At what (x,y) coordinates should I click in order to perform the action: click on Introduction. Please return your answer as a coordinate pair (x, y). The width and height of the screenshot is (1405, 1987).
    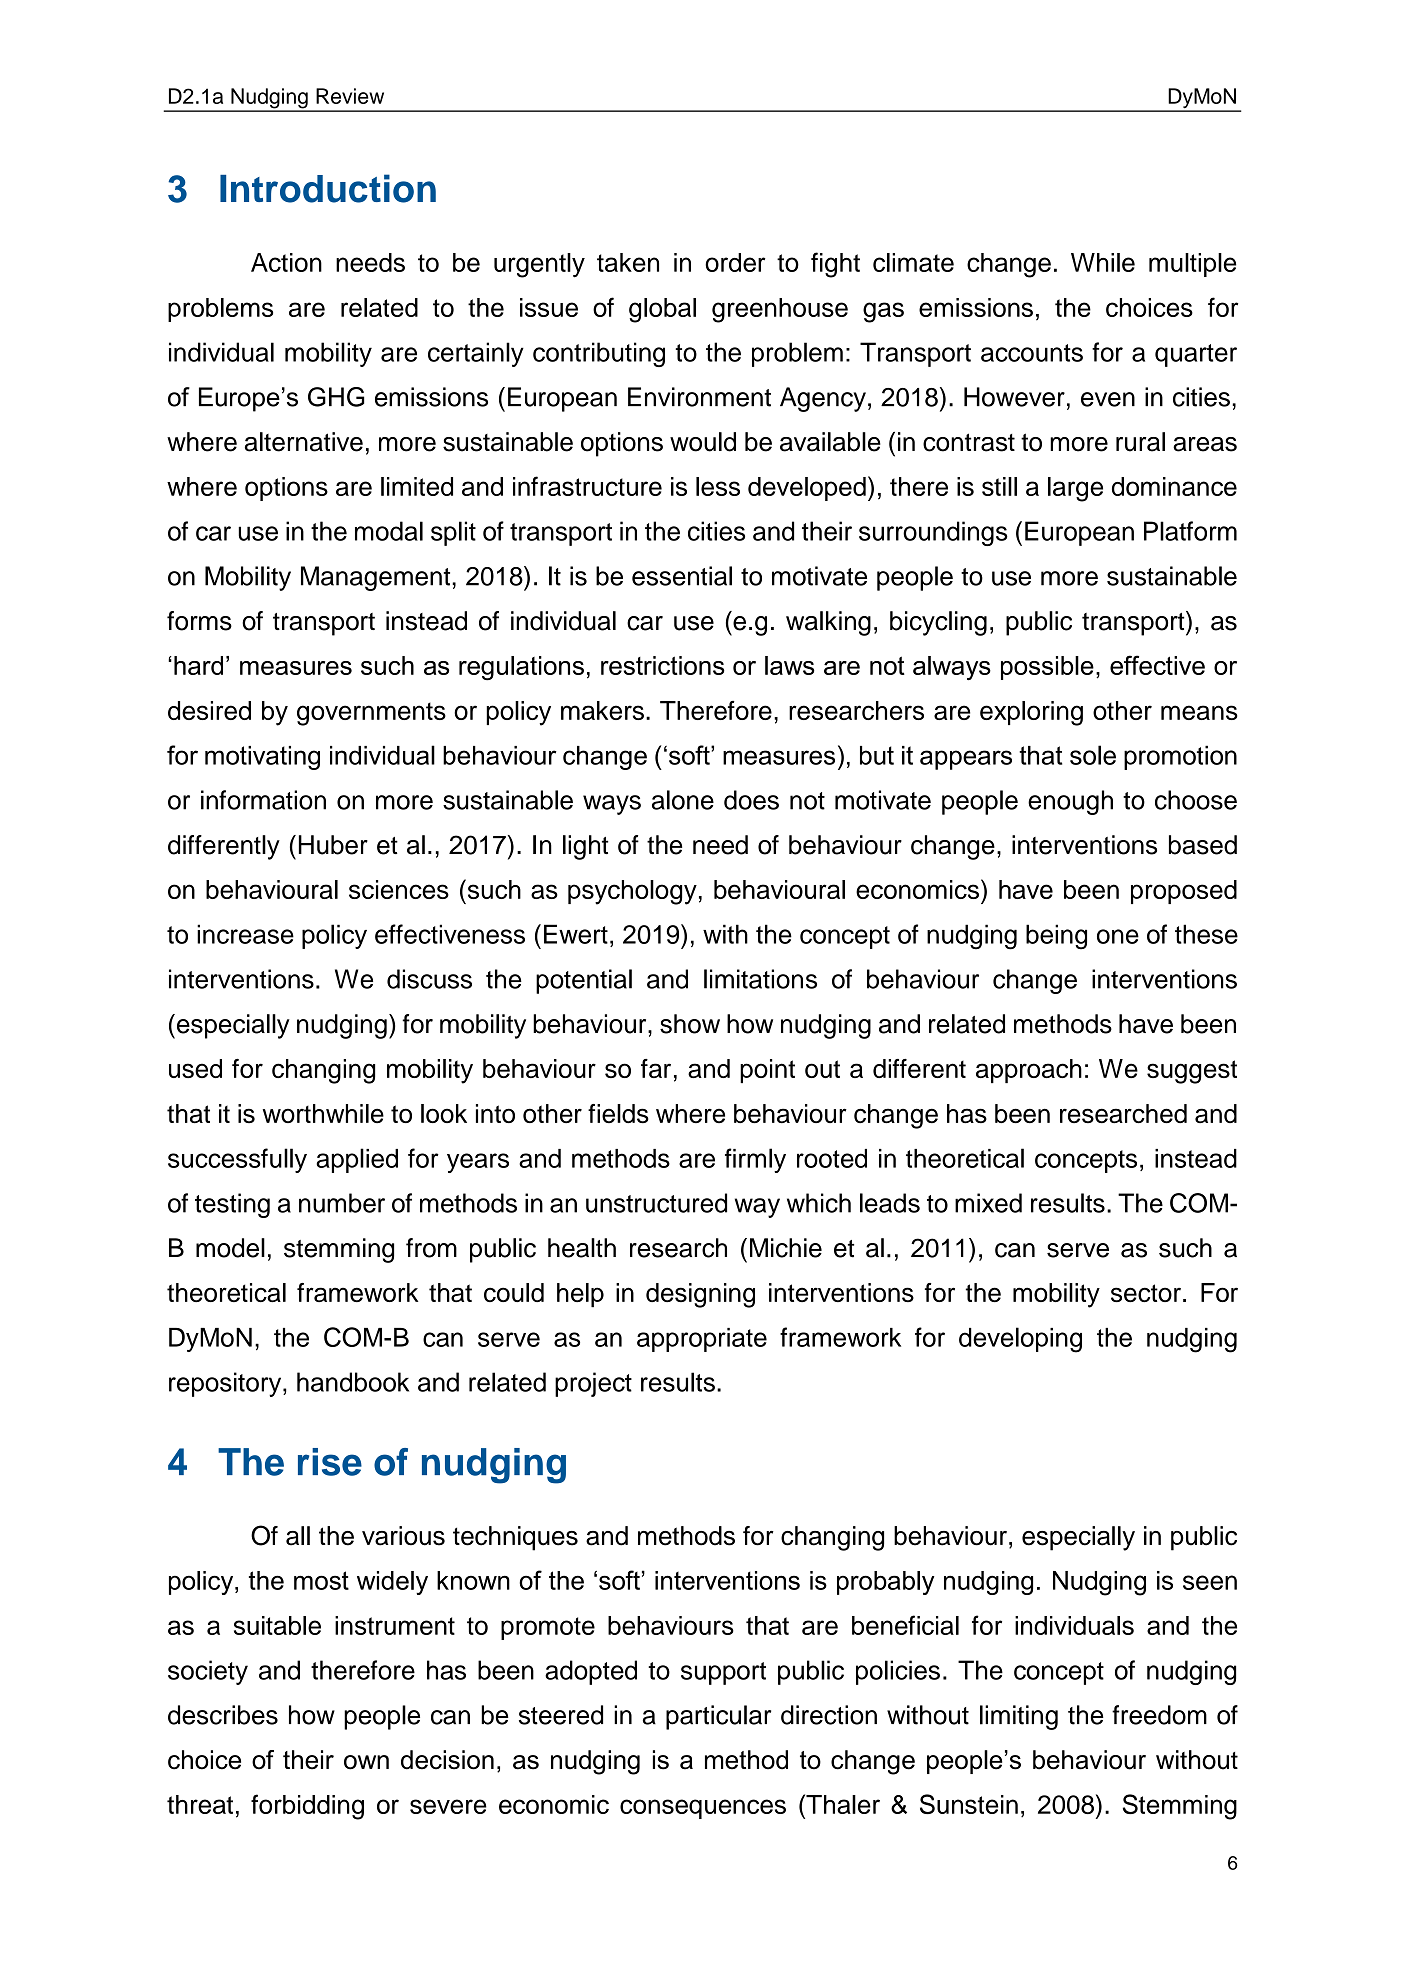
    Looking at the image, I should click on (328, 188).
